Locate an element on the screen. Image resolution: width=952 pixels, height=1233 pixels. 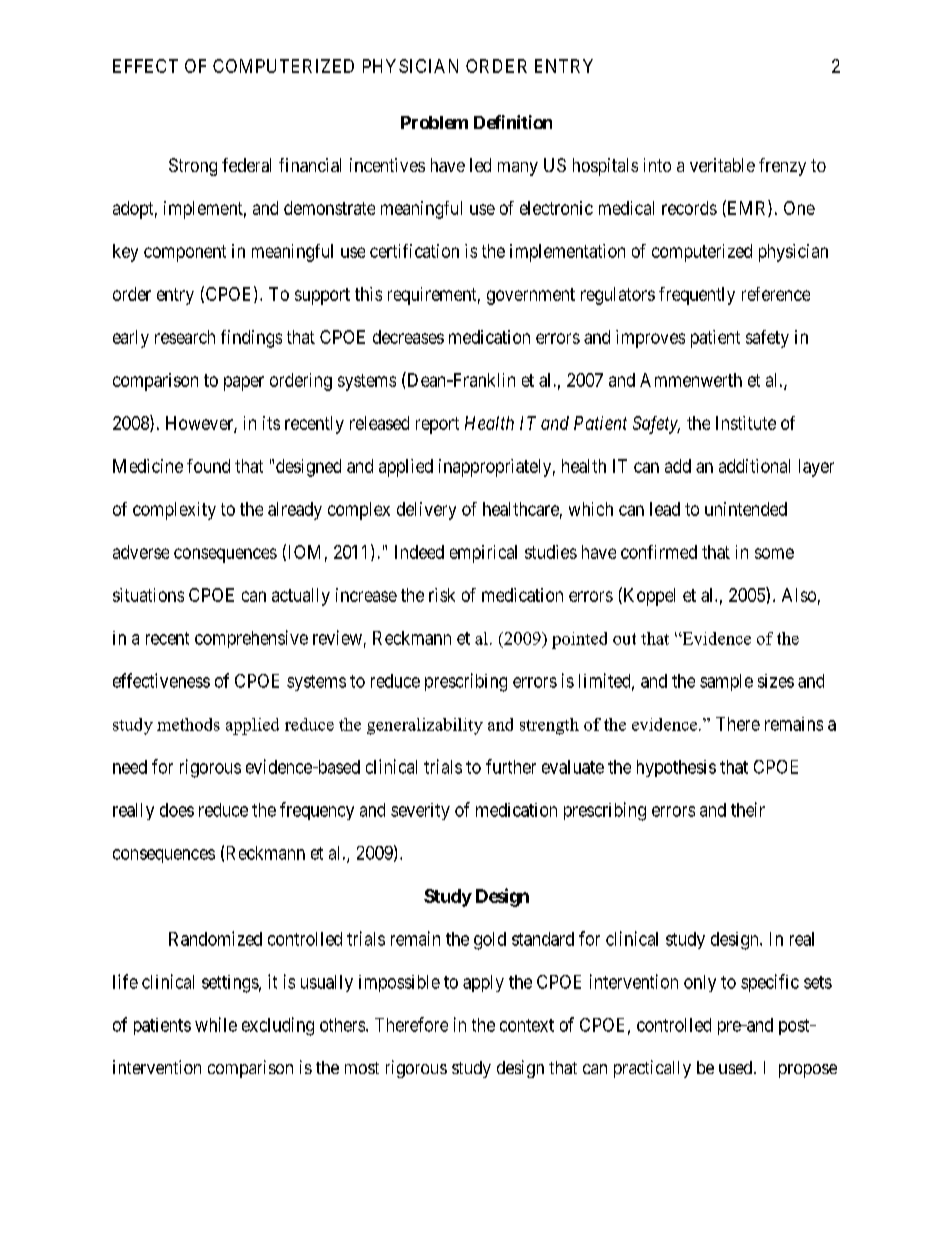
situations is located at coordinates (148, 595).
